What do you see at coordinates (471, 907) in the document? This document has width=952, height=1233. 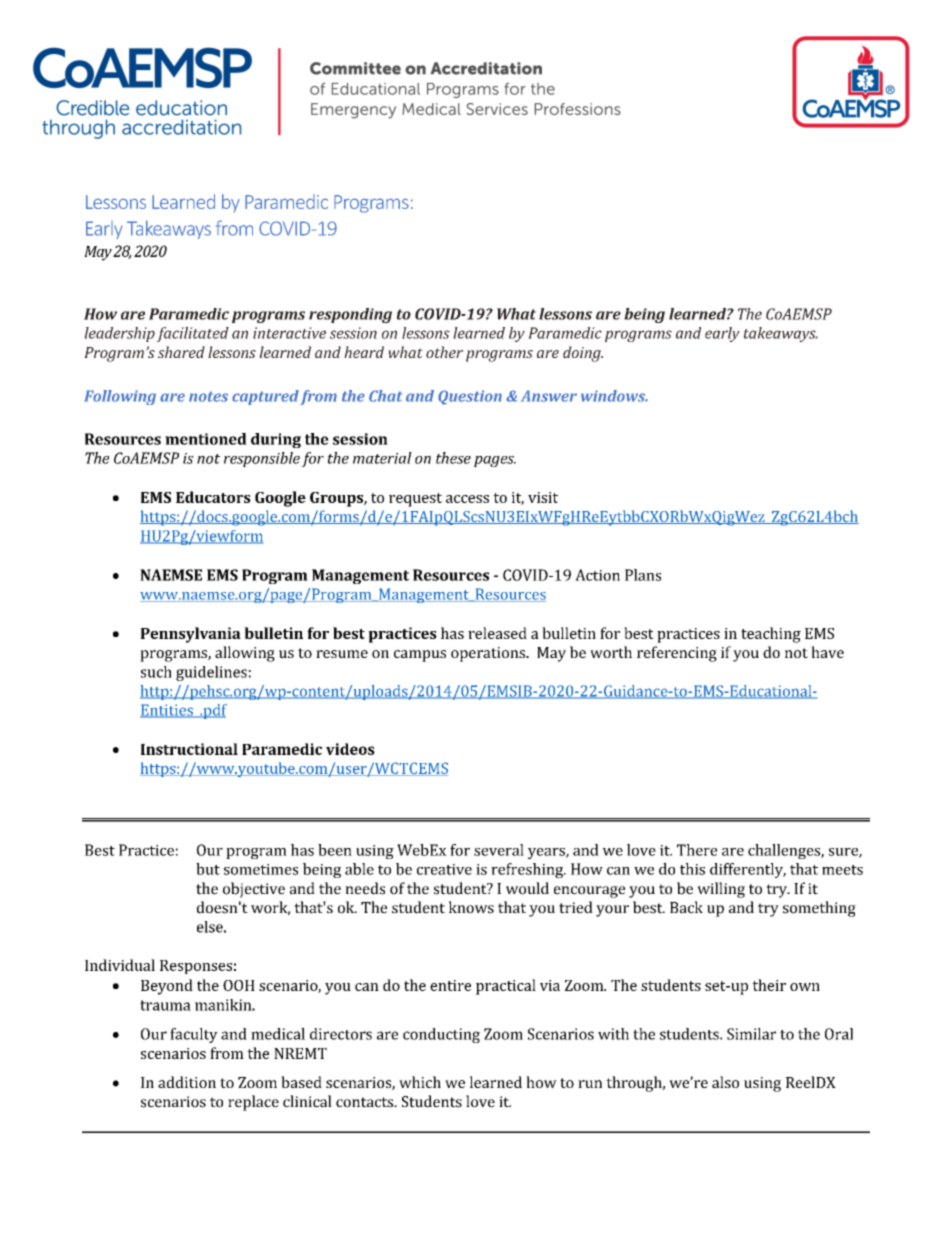 I see `knows` at bounding box center [471, 907].
